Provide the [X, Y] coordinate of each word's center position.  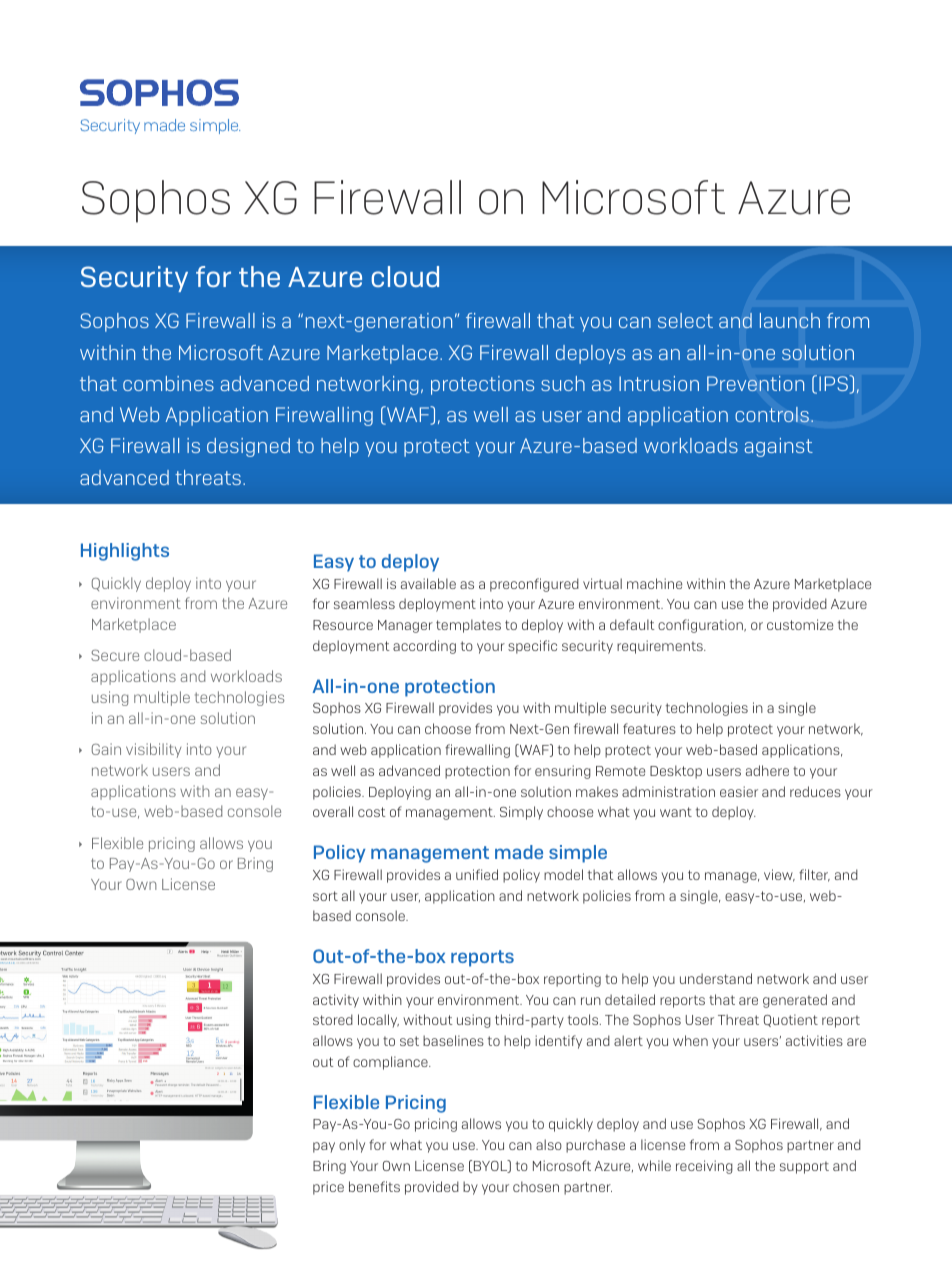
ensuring [563, 772]
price [328, 1188]
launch [790, 320]
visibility [153, 750]
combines [168, 383]
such [563, 383]
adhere [767, 770]
